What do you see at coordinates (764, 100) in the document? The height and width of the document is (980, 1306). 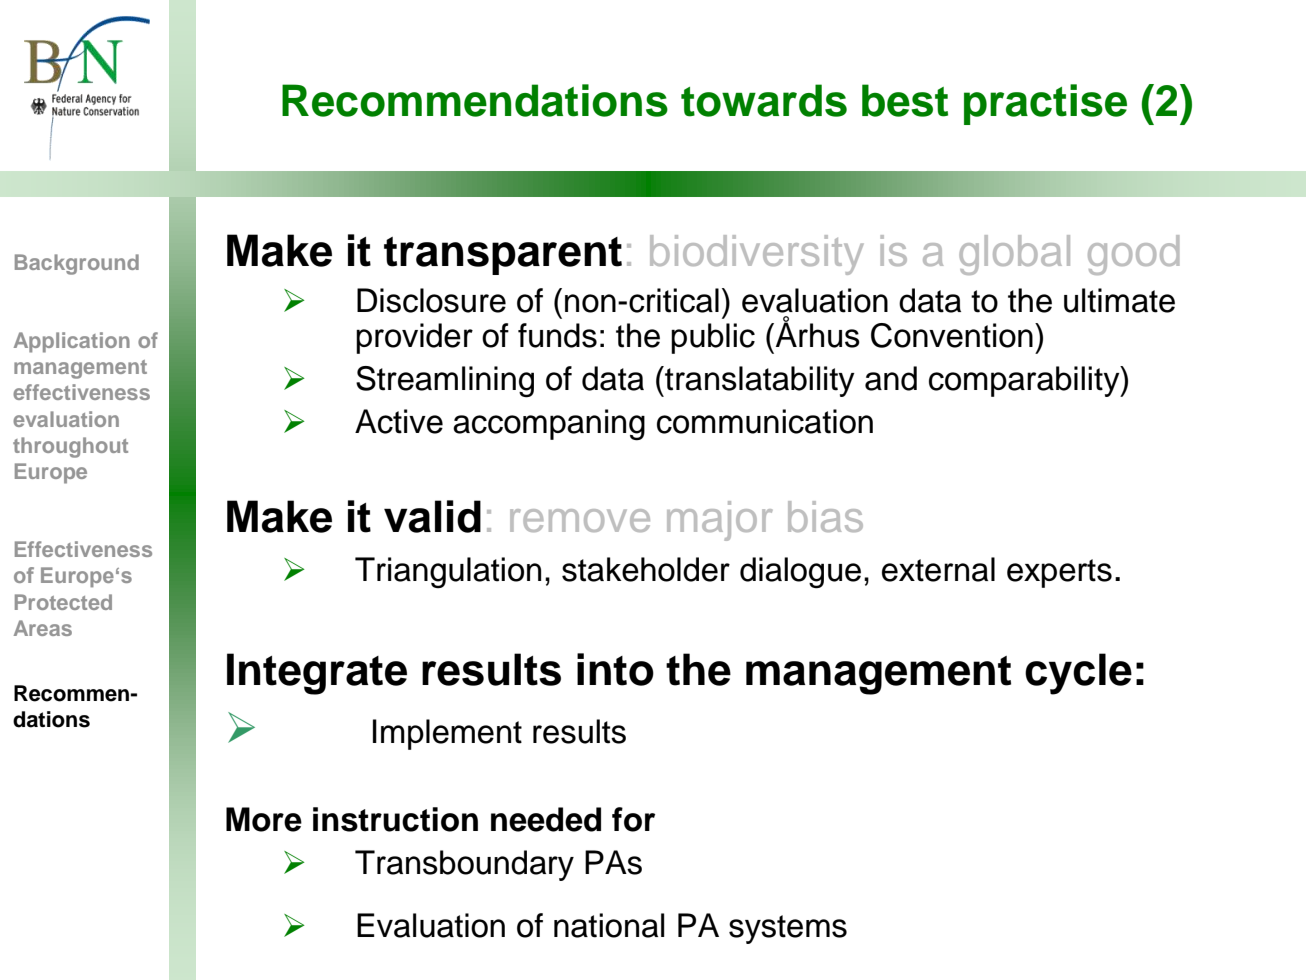 I see `towards` at bounding box center [764, 100].
